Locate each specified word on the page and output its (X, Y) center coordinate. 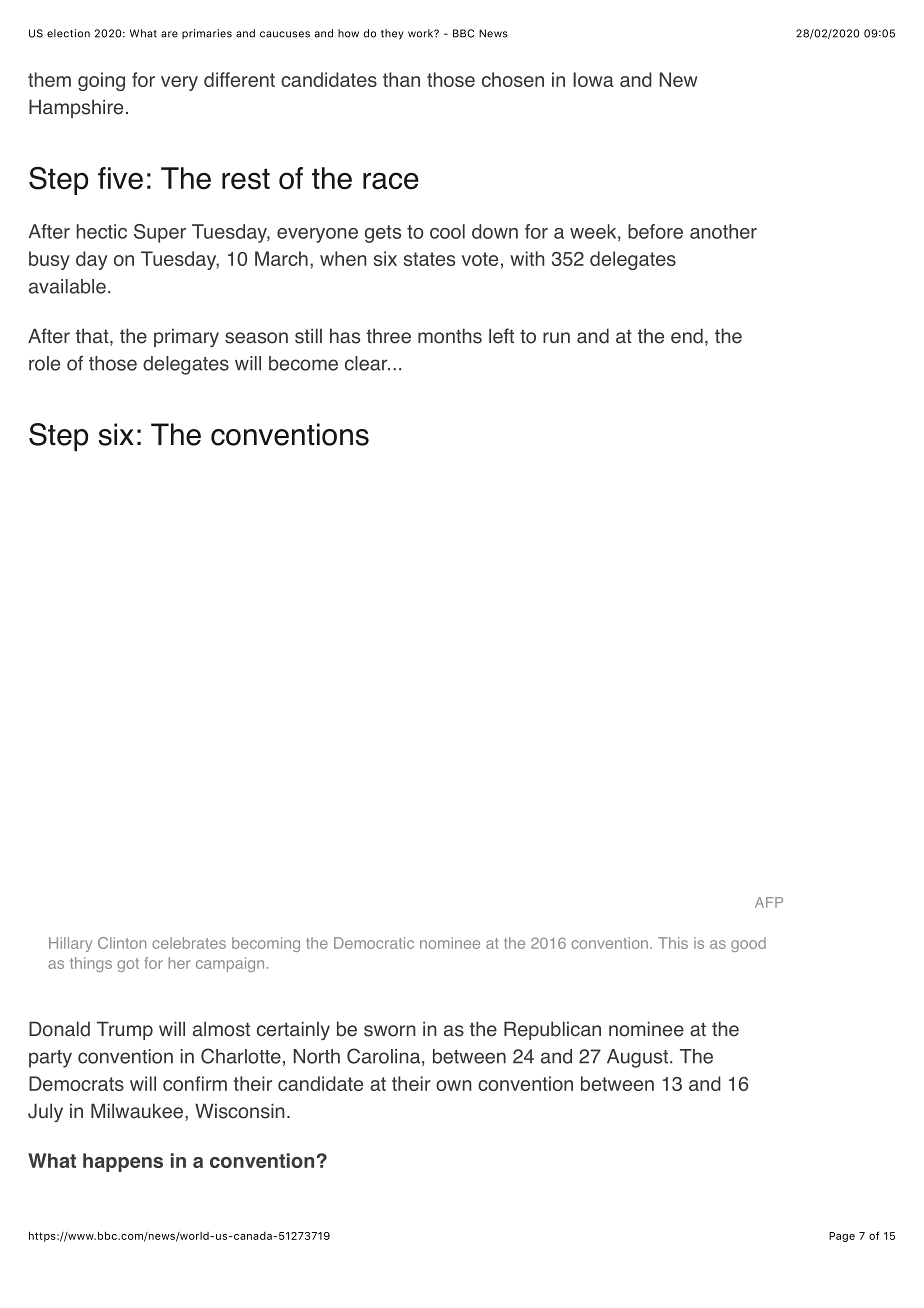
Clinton (122, 943)
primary (186, 337)
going (101, 81)
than (401, 79)
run (556, 337)
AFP (769, 902)
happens (123, 1162)
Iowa (593, 79)
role (44, 363)
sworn (390, 1031)
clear (367, 363)
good (748, 944)
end (687, 336)
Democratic (374, 943)
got (128, 965)
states (429, 259)
